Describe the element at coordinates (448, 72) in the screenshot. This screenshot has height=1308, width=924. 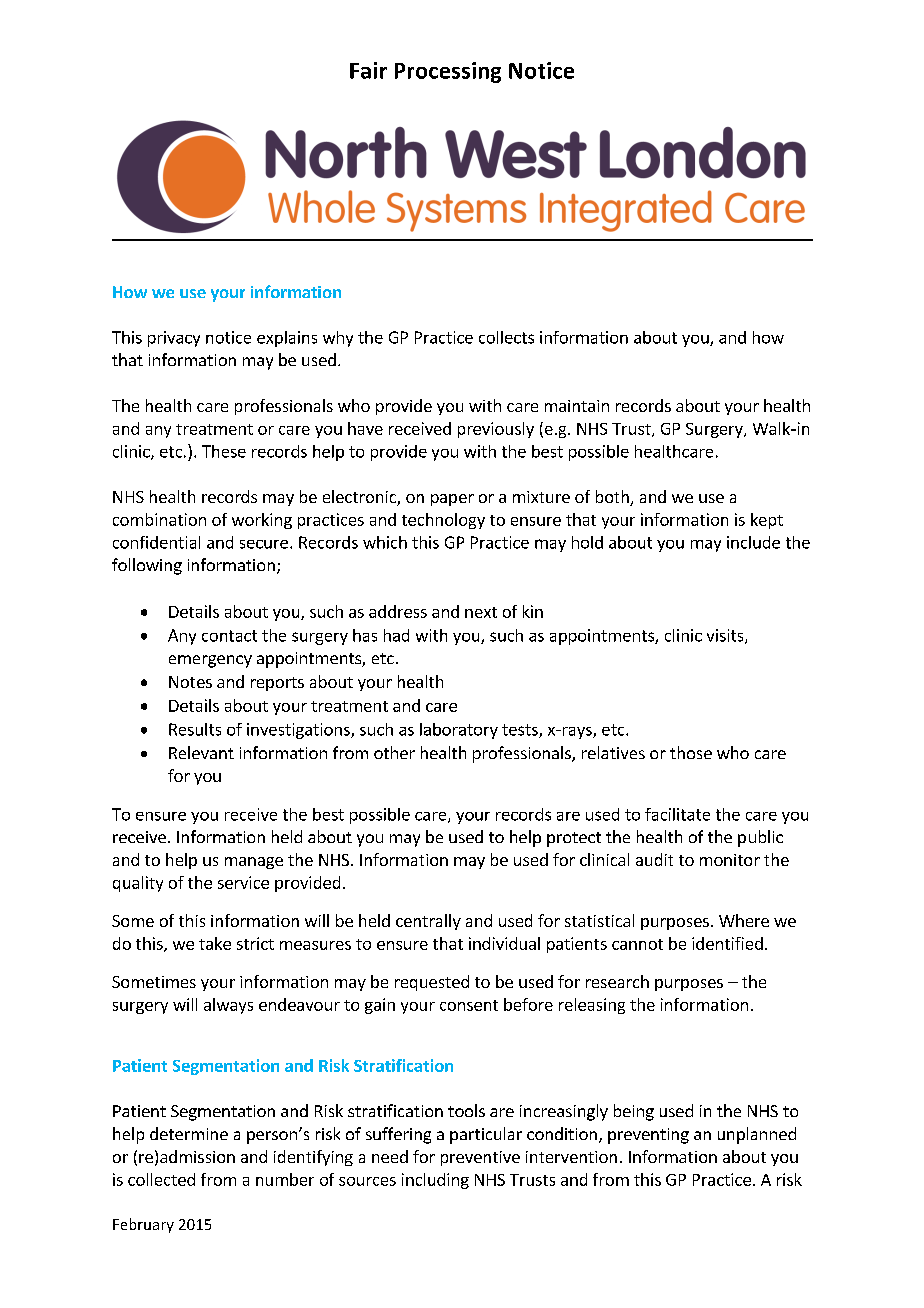
I see `Processing` at that location.
